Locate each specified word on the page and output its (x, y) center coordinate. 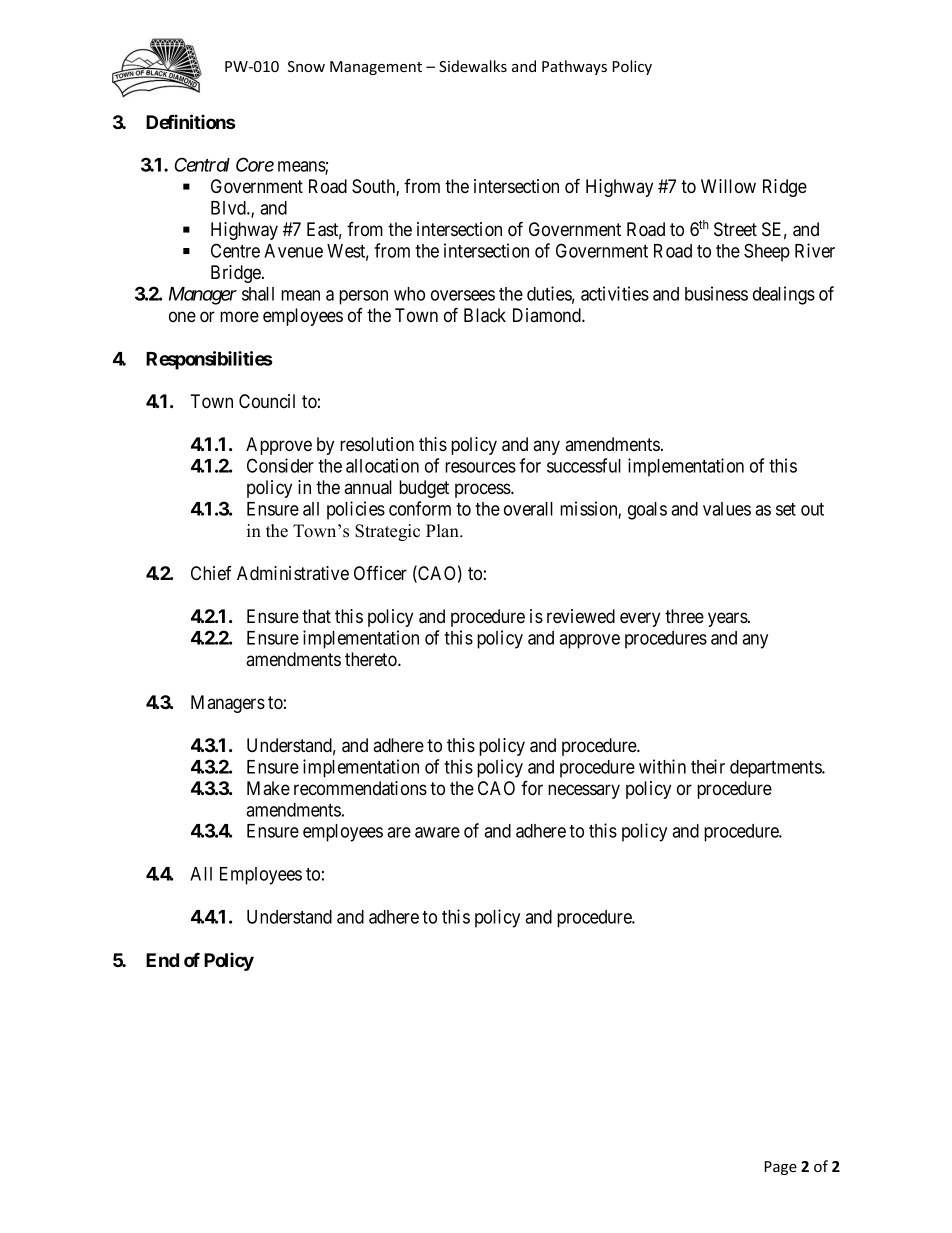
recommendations (360, 788)
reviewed (581, 616)
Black (485, 315)
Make (268, 788)
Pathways (574, 67)
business (716, 293)
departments (776, 769)
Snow (306, 66)
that (316, 616)
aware (437, 832)
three (684, 616)
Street (735, 229)
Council (267, 401)
